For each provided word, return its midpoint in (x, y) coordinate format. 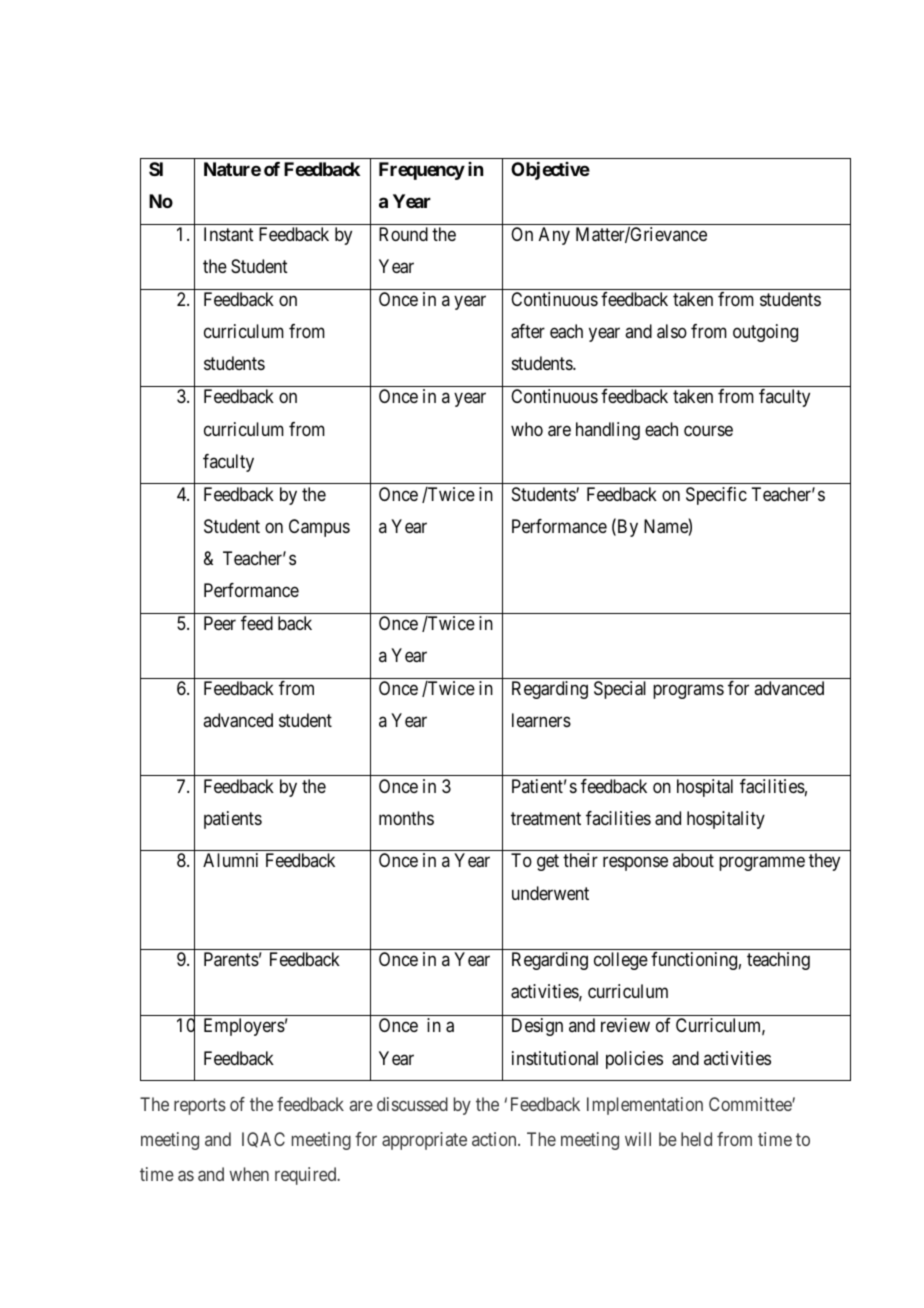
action (495, 1139)
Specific (716, 496)
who (527, 429)
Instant (229, 234)
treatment (546, 819)
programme (762, 864)
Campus (319, 528)
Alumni (230, 860)
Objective (550, 171)
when (249, 1174)
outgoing (765, 333)
